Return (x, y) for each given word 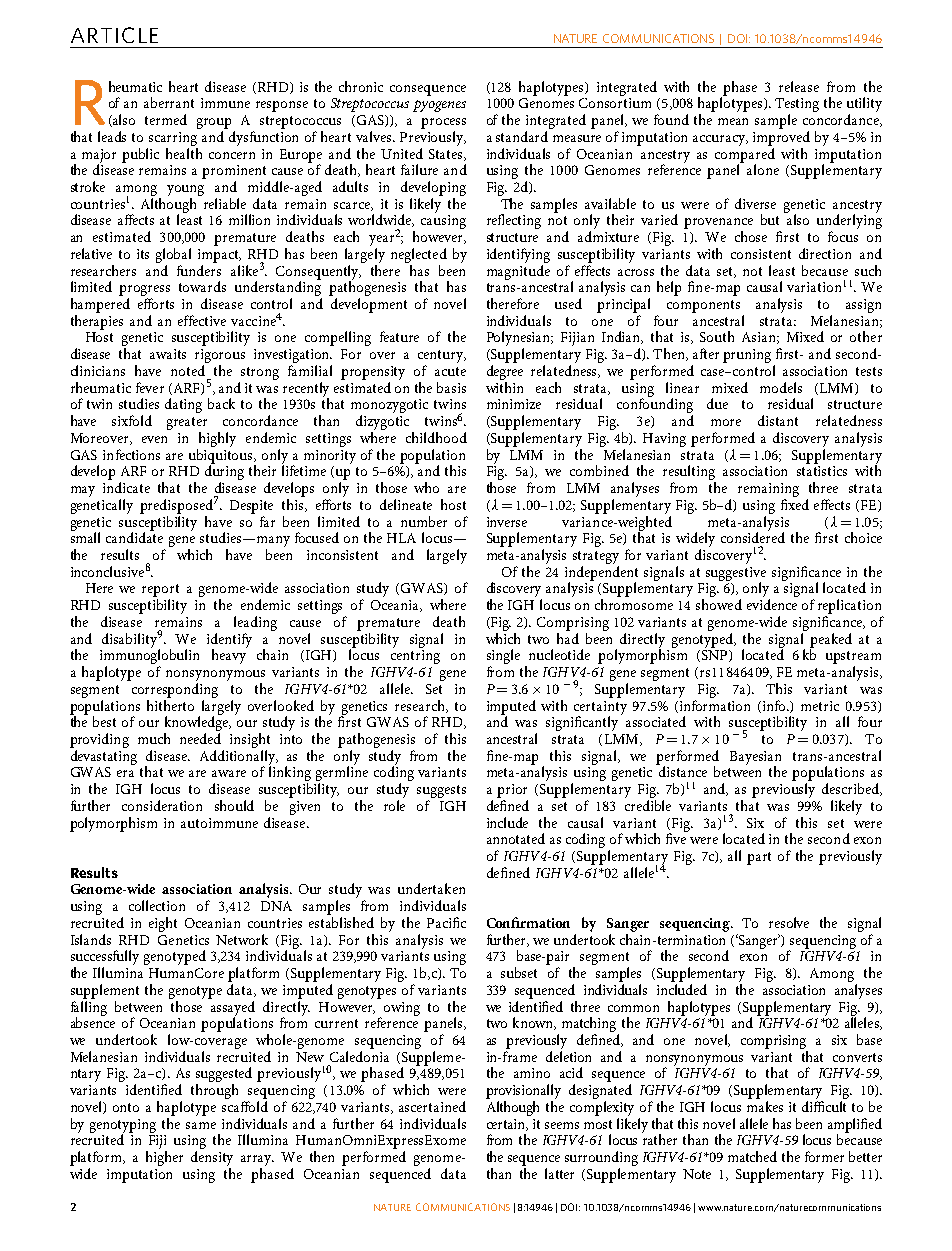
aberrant (169, 102)
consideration (162, 805)
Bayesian (755, 759)
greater (187, 425)
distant (778, 420)
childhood (436, 437)
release (799, 86)
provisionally (523, 1093)
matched (752, 1156)
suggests (441, 791)
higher (164, 1158)
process (443, 123)
